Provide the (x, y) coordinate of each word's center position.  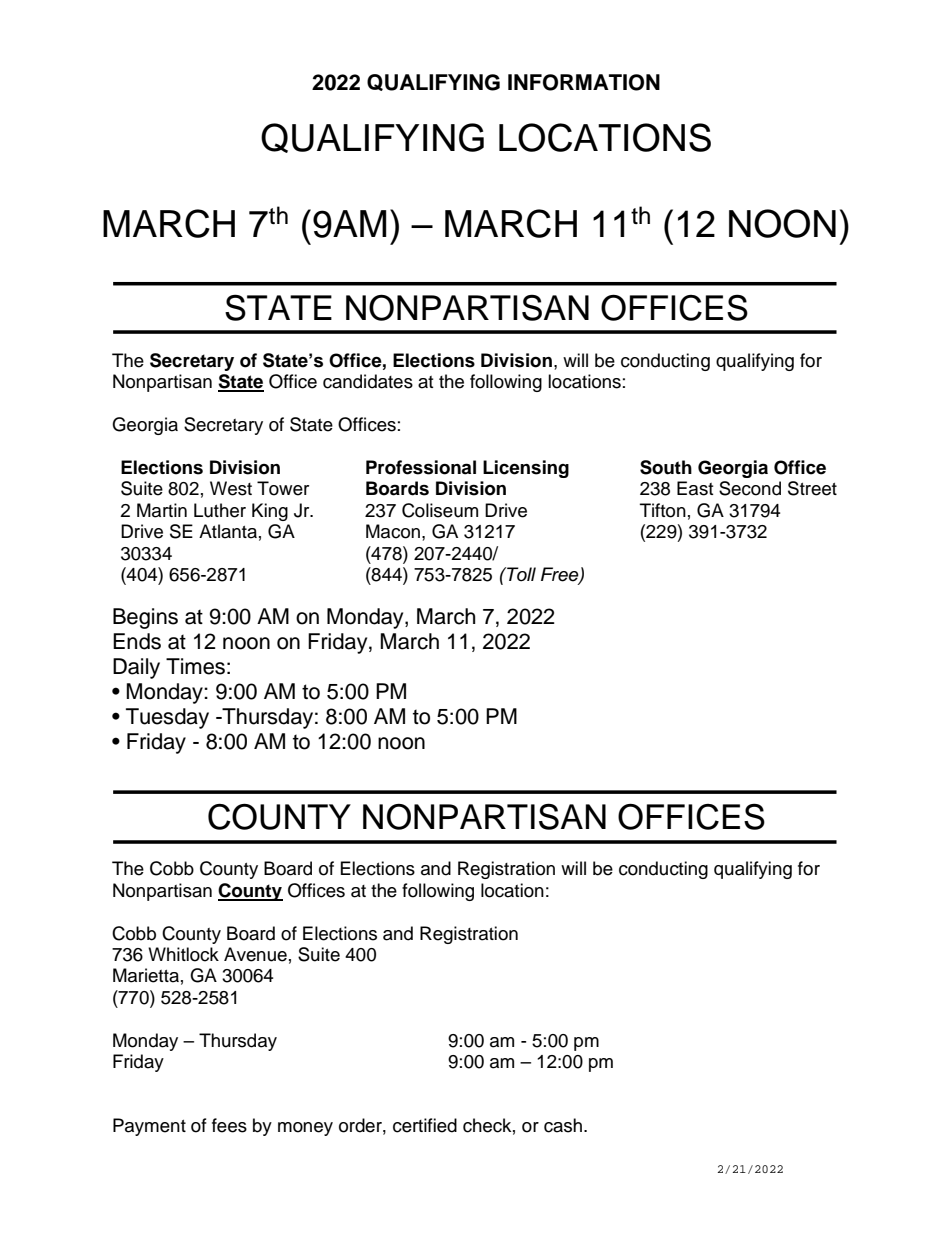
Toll (520, 574)
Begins (145, 618)
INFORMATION (584, 82)
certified (425, 1125)
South (666, 467)
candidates (368, 381)
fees (229, 1125)
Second (750, 488)
